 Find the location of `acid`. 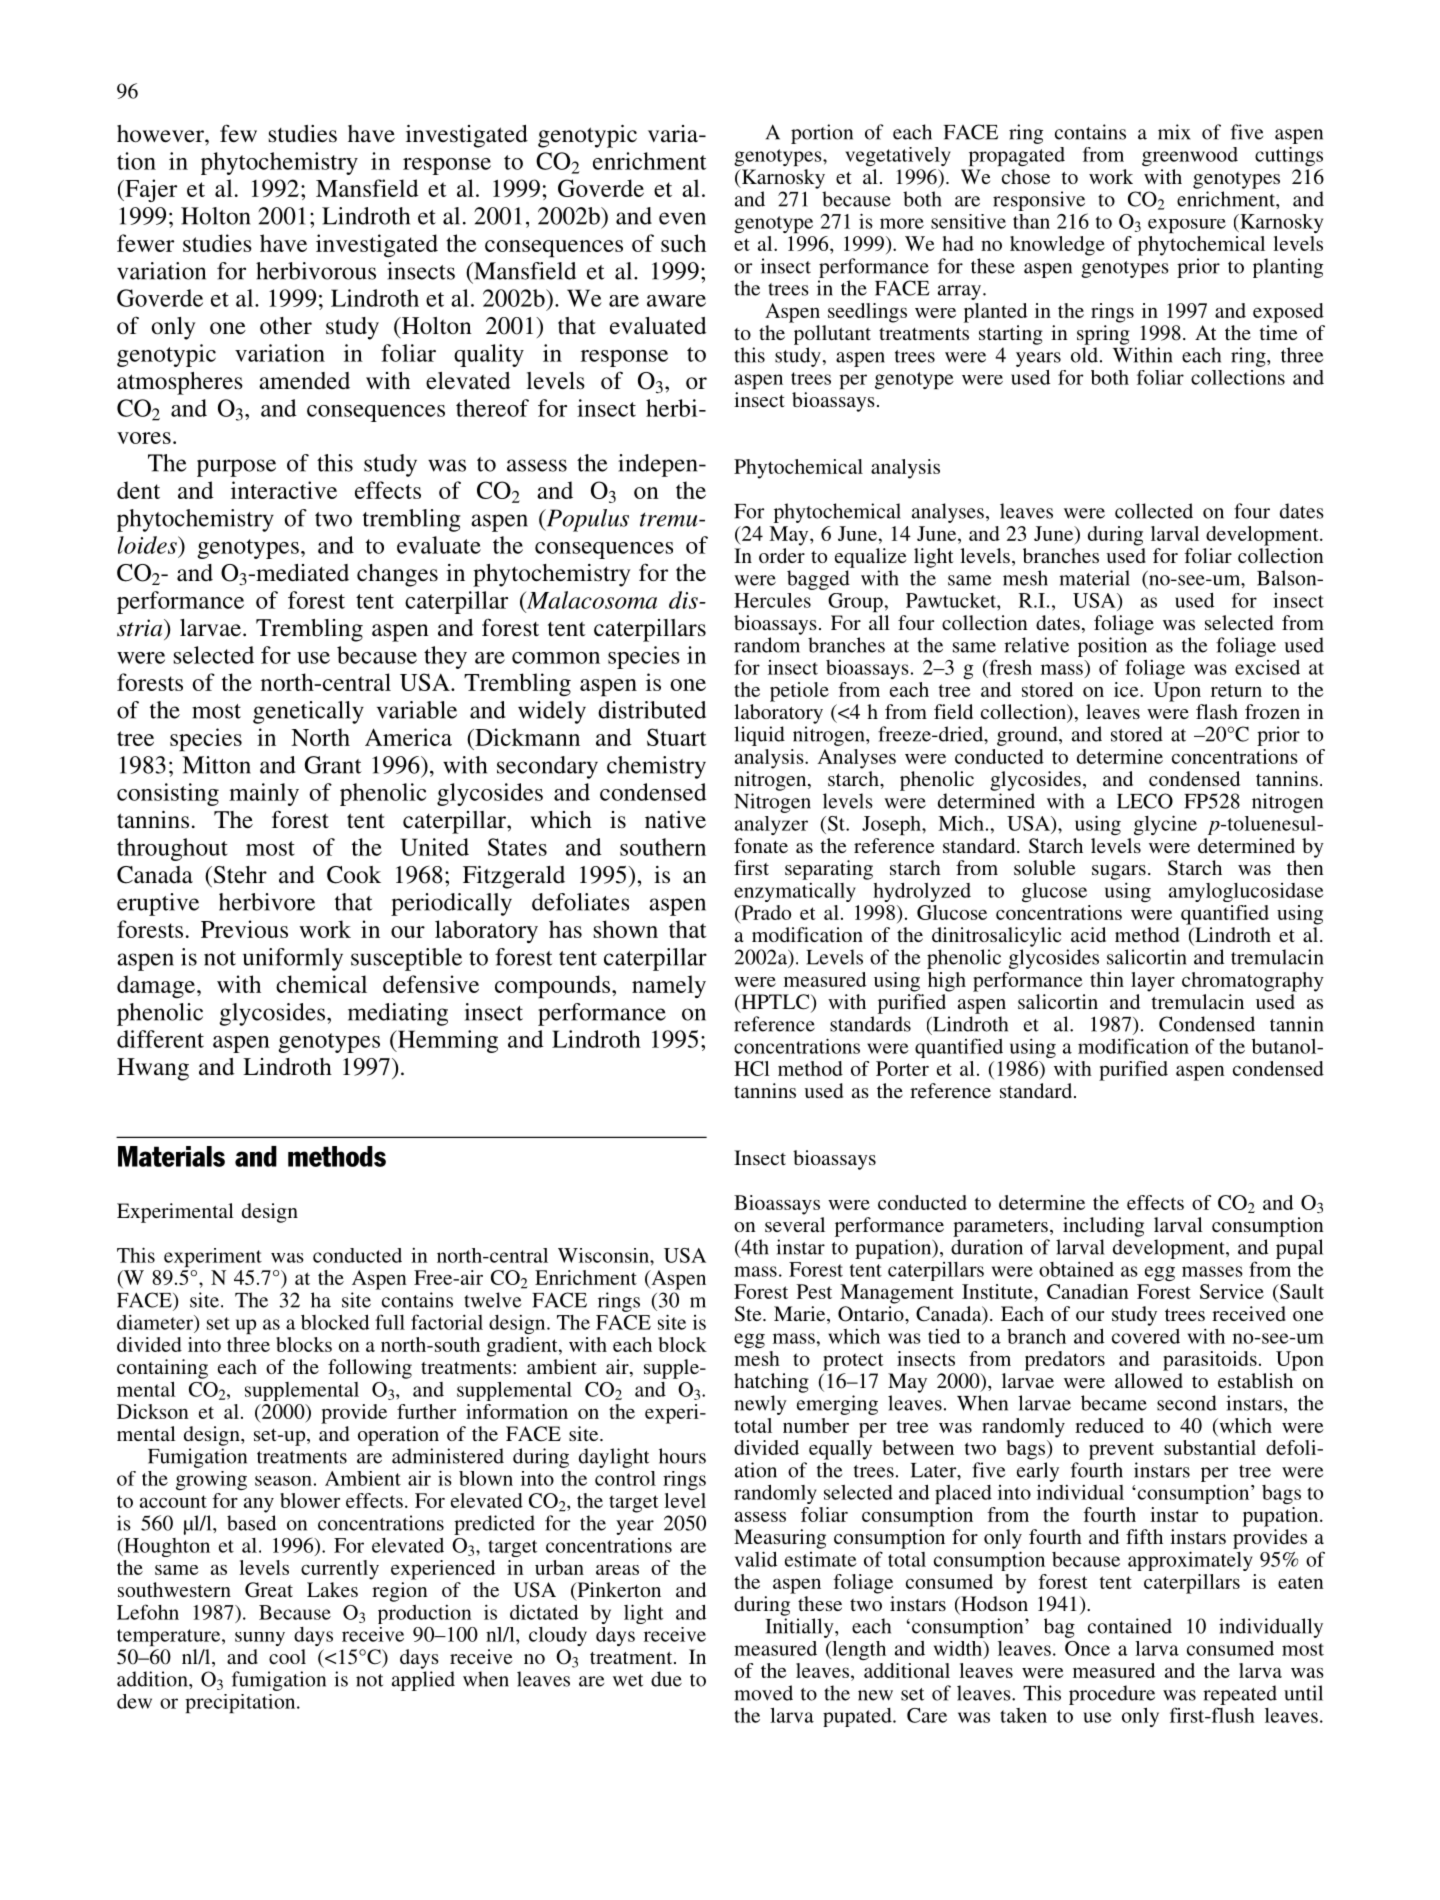

acid is located at coordinates (1088, 934).
